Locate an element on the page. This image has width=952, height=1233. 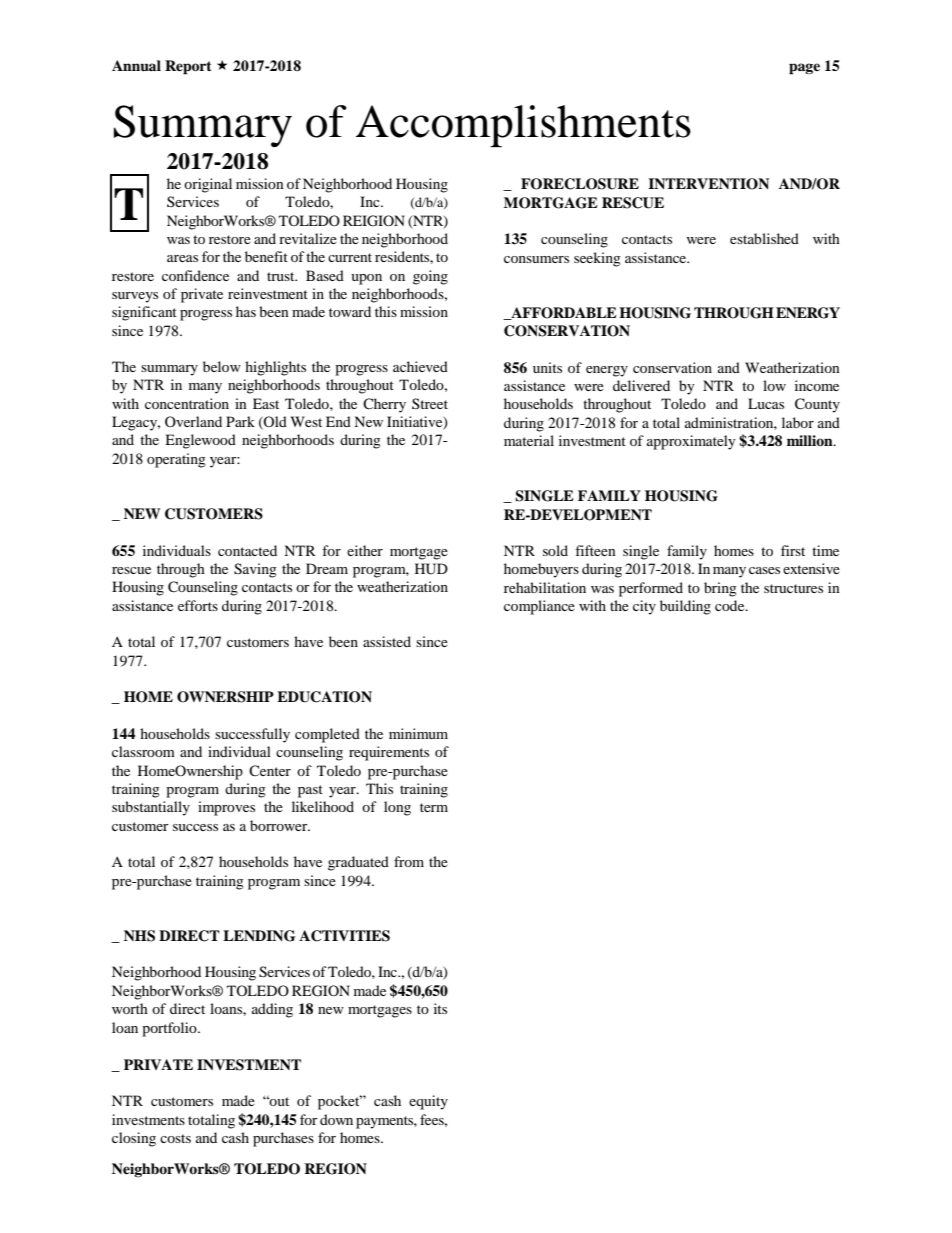
code is located at coordinates (731, 605).
